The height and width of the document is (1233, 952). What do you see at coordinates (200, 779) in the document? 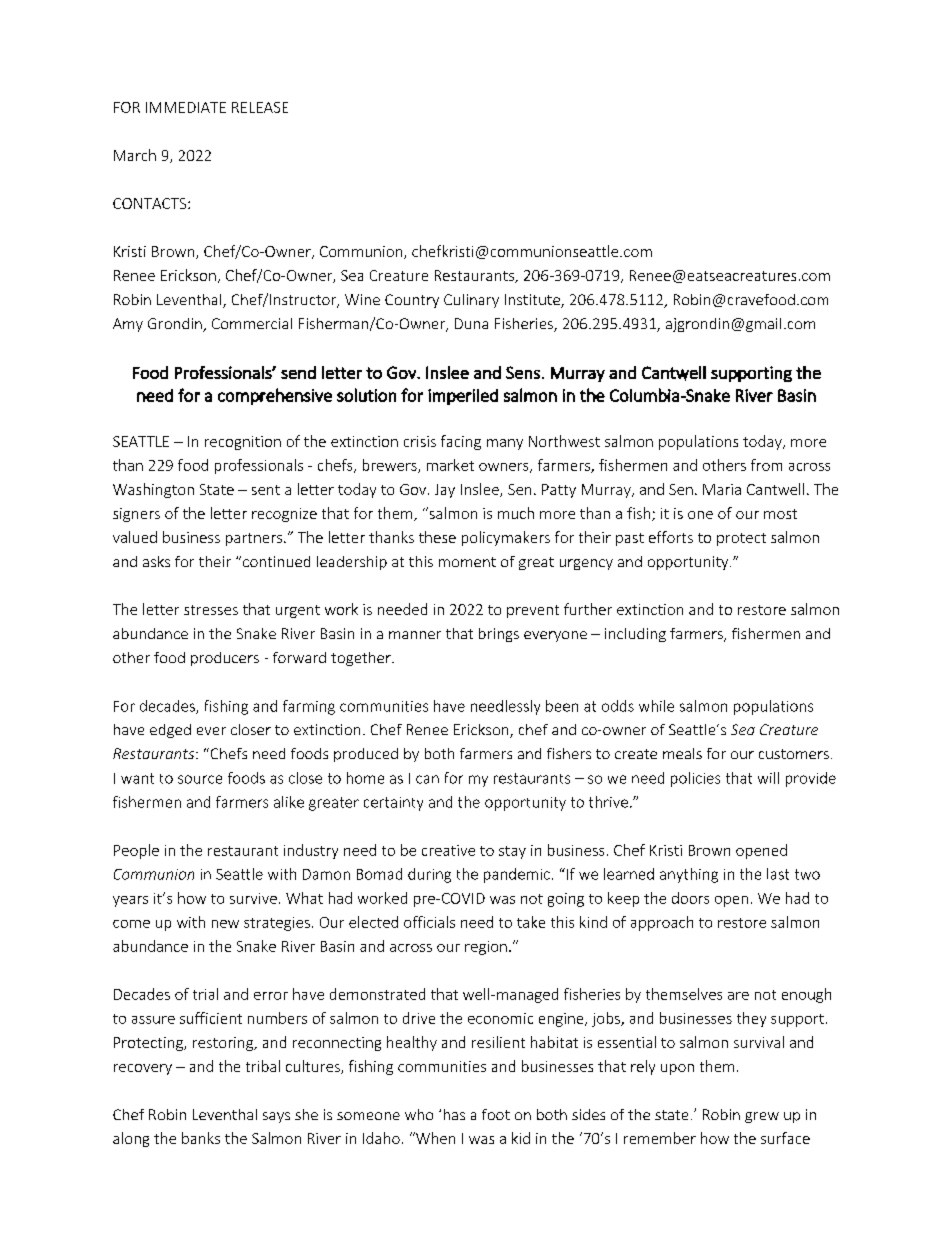
I see `source` at bounding box center [200, 779].
